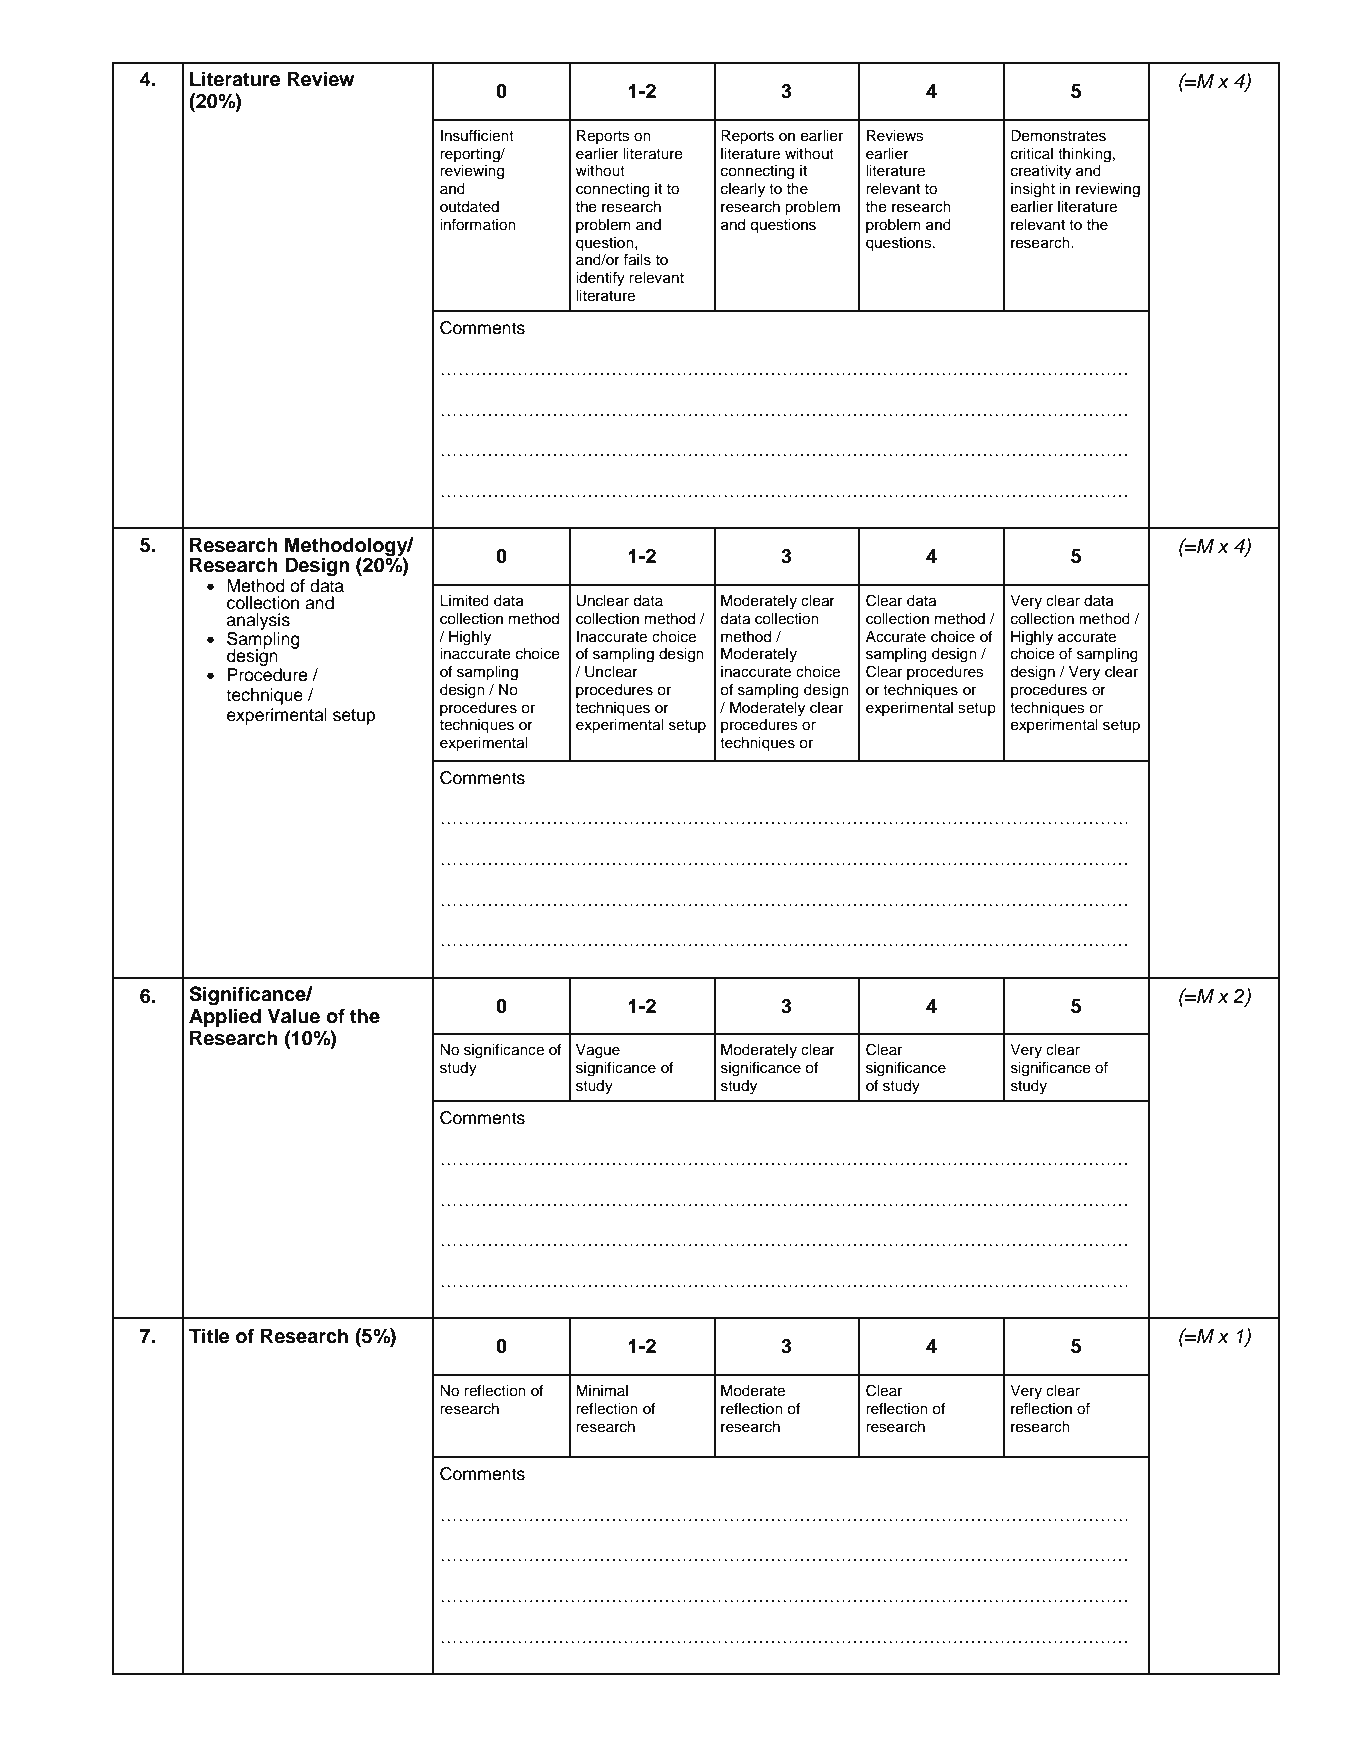 The height and width of the screenshot is (1750, 1352). What do you see at coordinates (209, 1336) in the screenshot?
I see `Title` at bounding box center [209, 1336].
